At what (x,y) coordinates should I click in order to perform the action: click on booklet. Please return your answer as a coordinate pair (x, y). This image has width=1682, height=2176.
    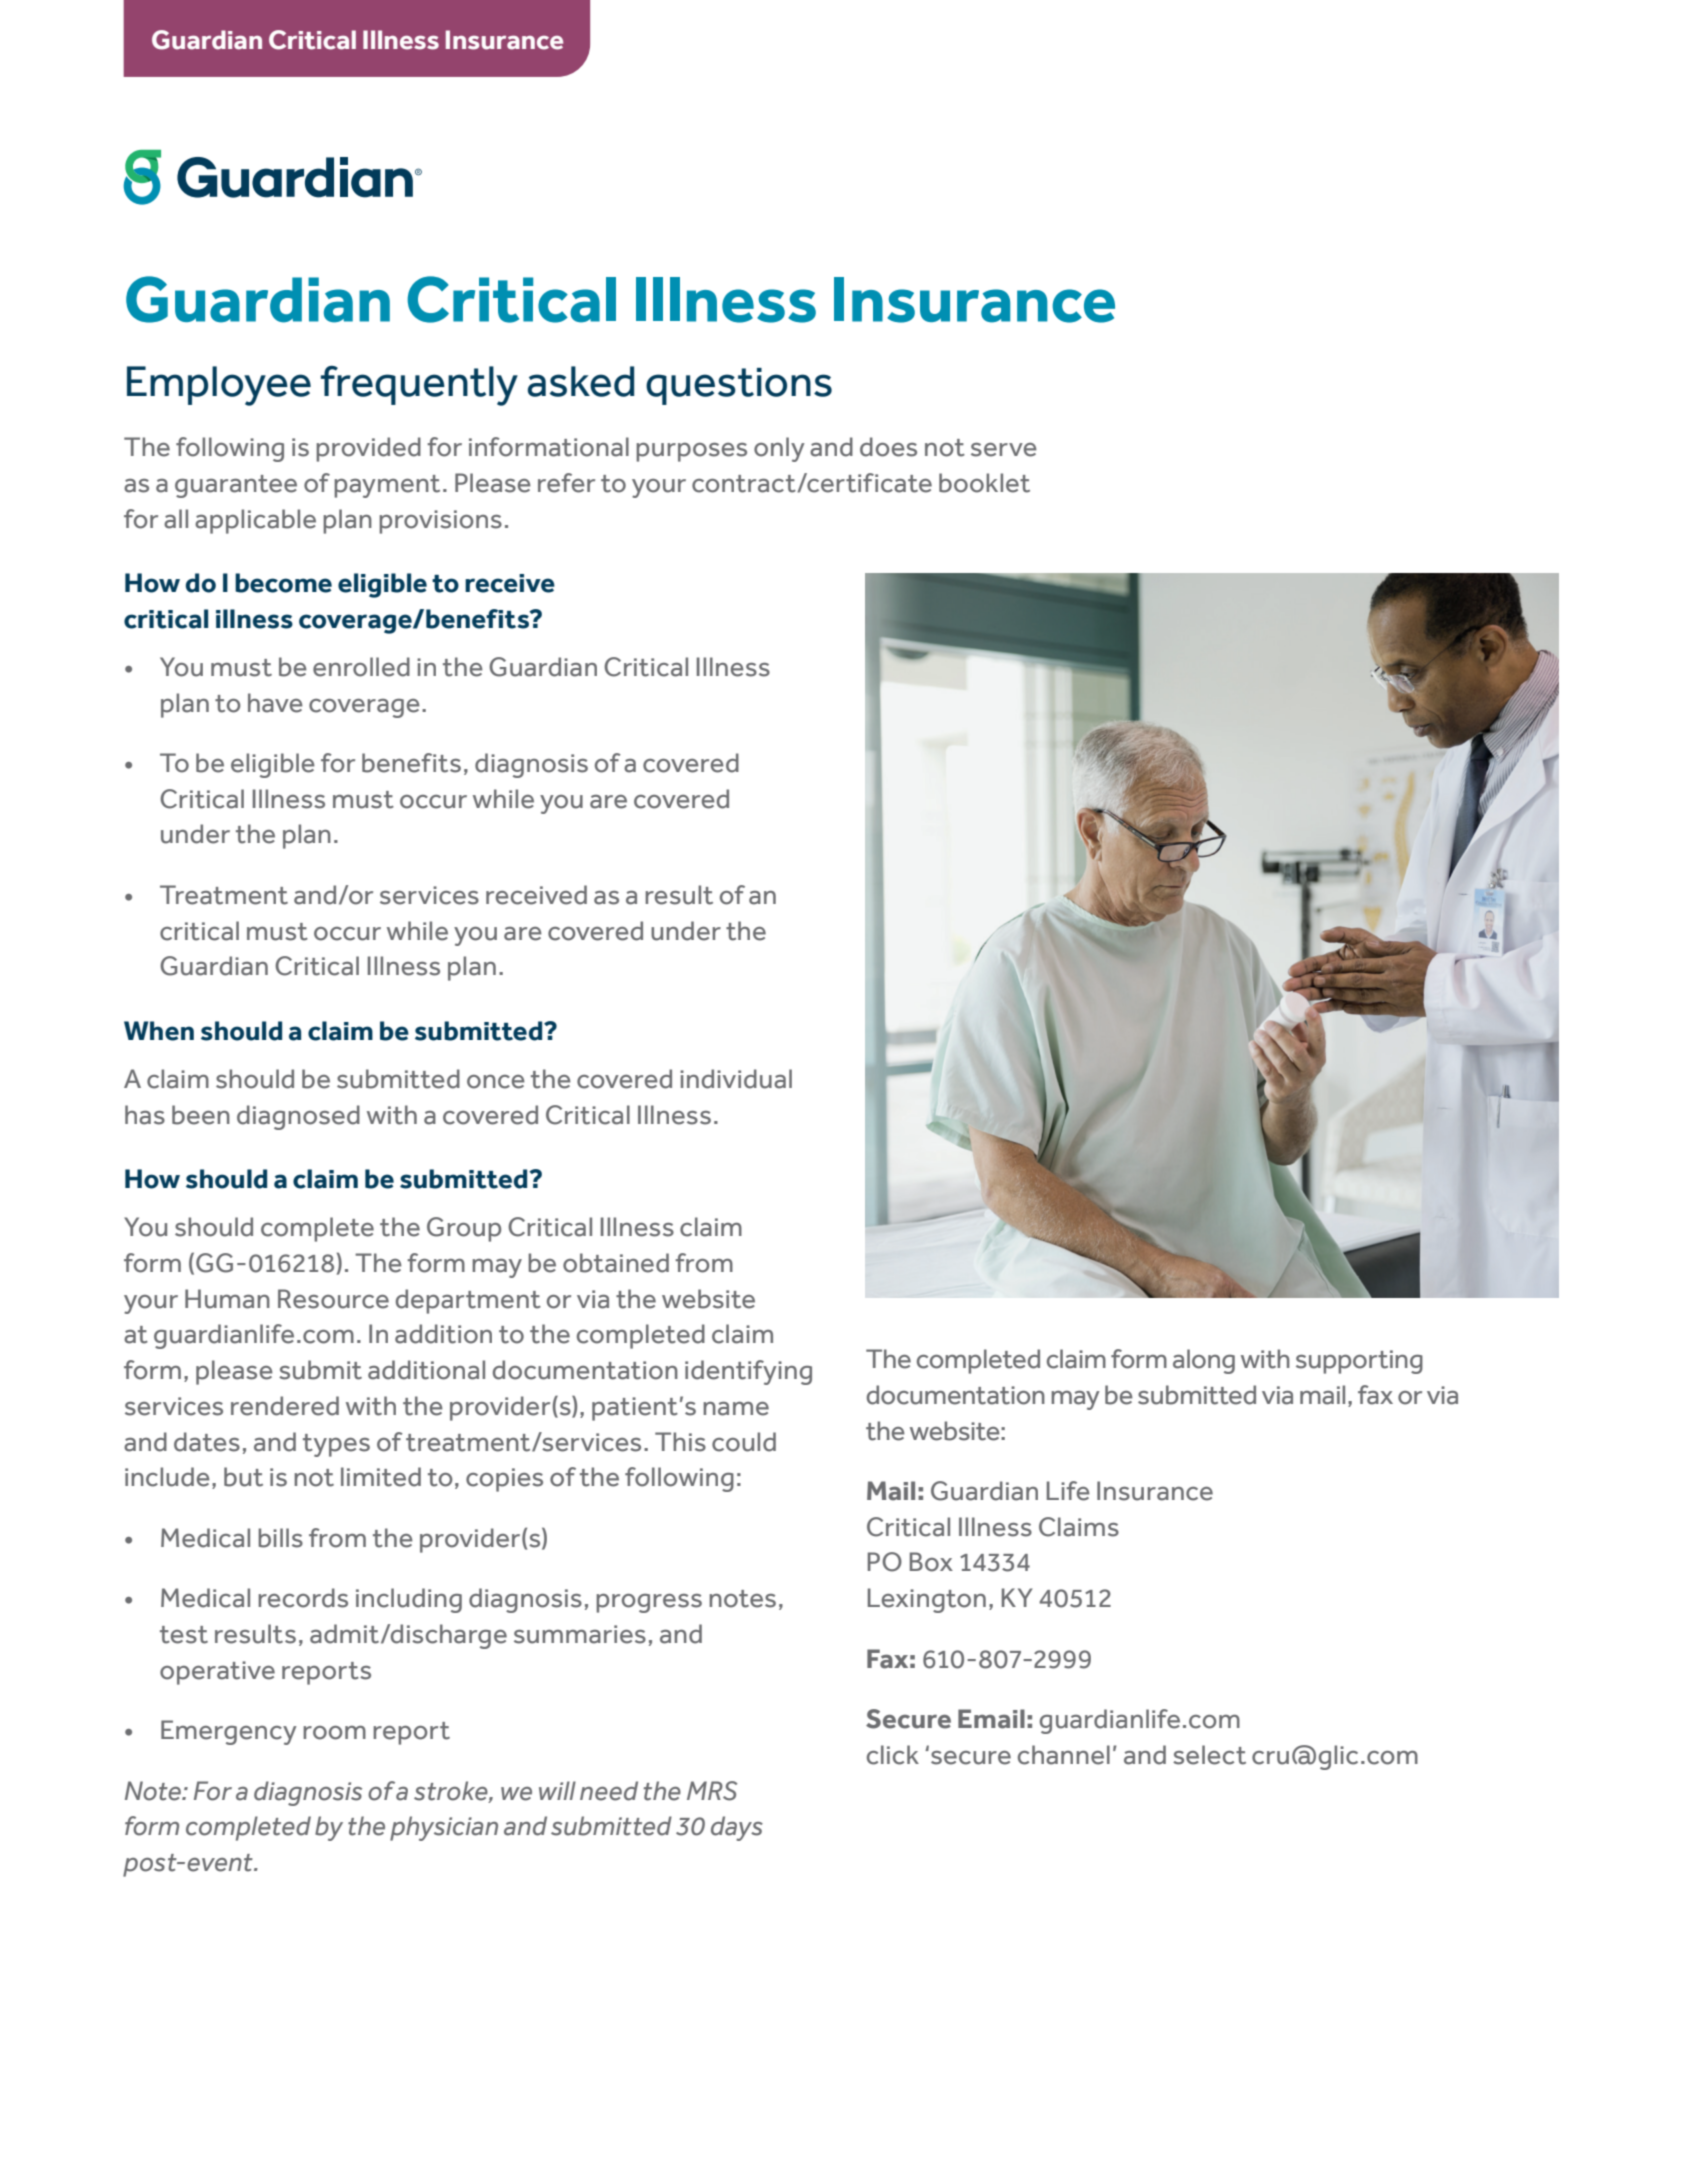
    Looking at the image, I should click on (984, 483).
